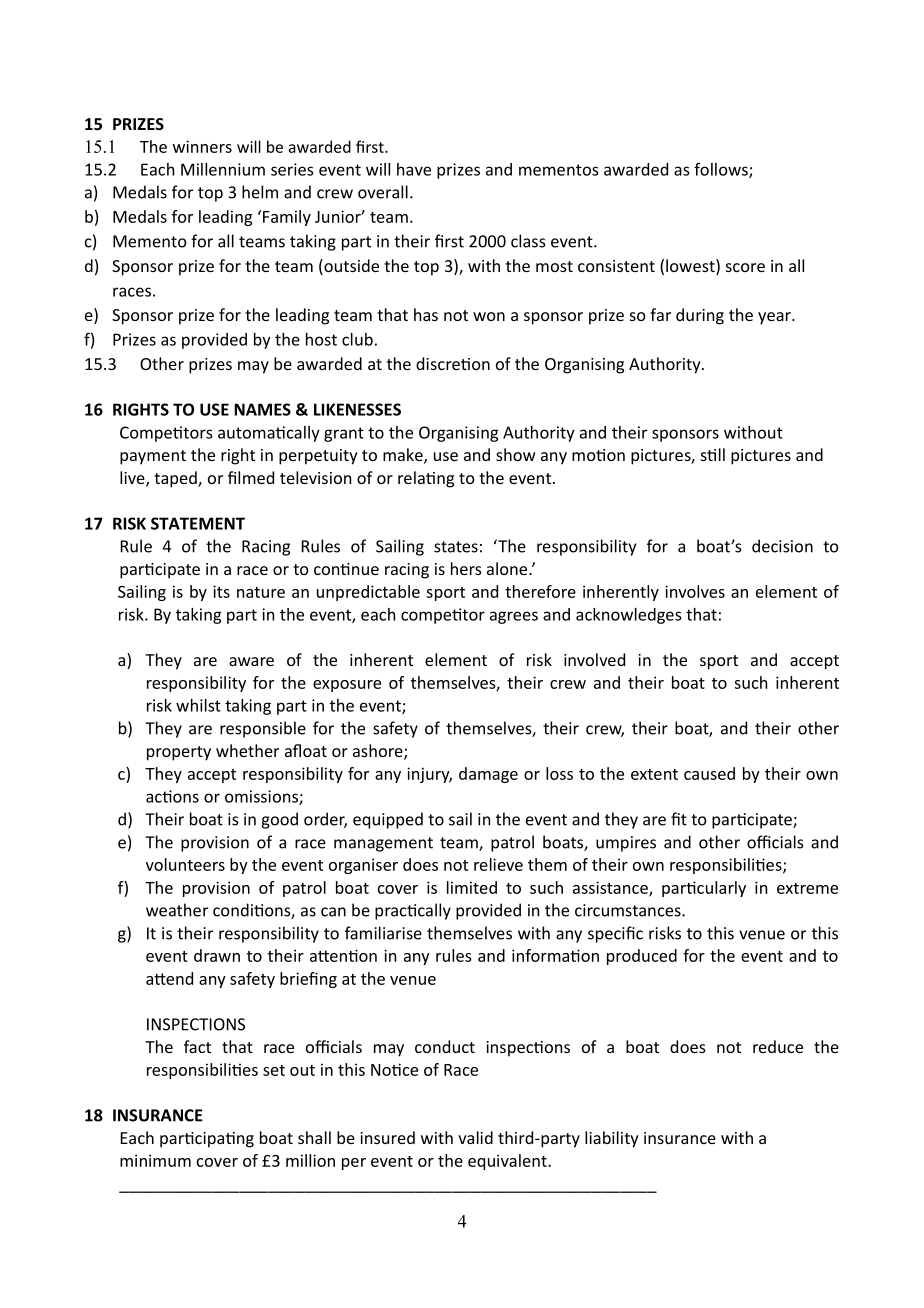 The width and height of the screenshot is (924, 1308). Describe the element at coordinates (475, 1137) in the screenshot. I see `valid` at that location.
